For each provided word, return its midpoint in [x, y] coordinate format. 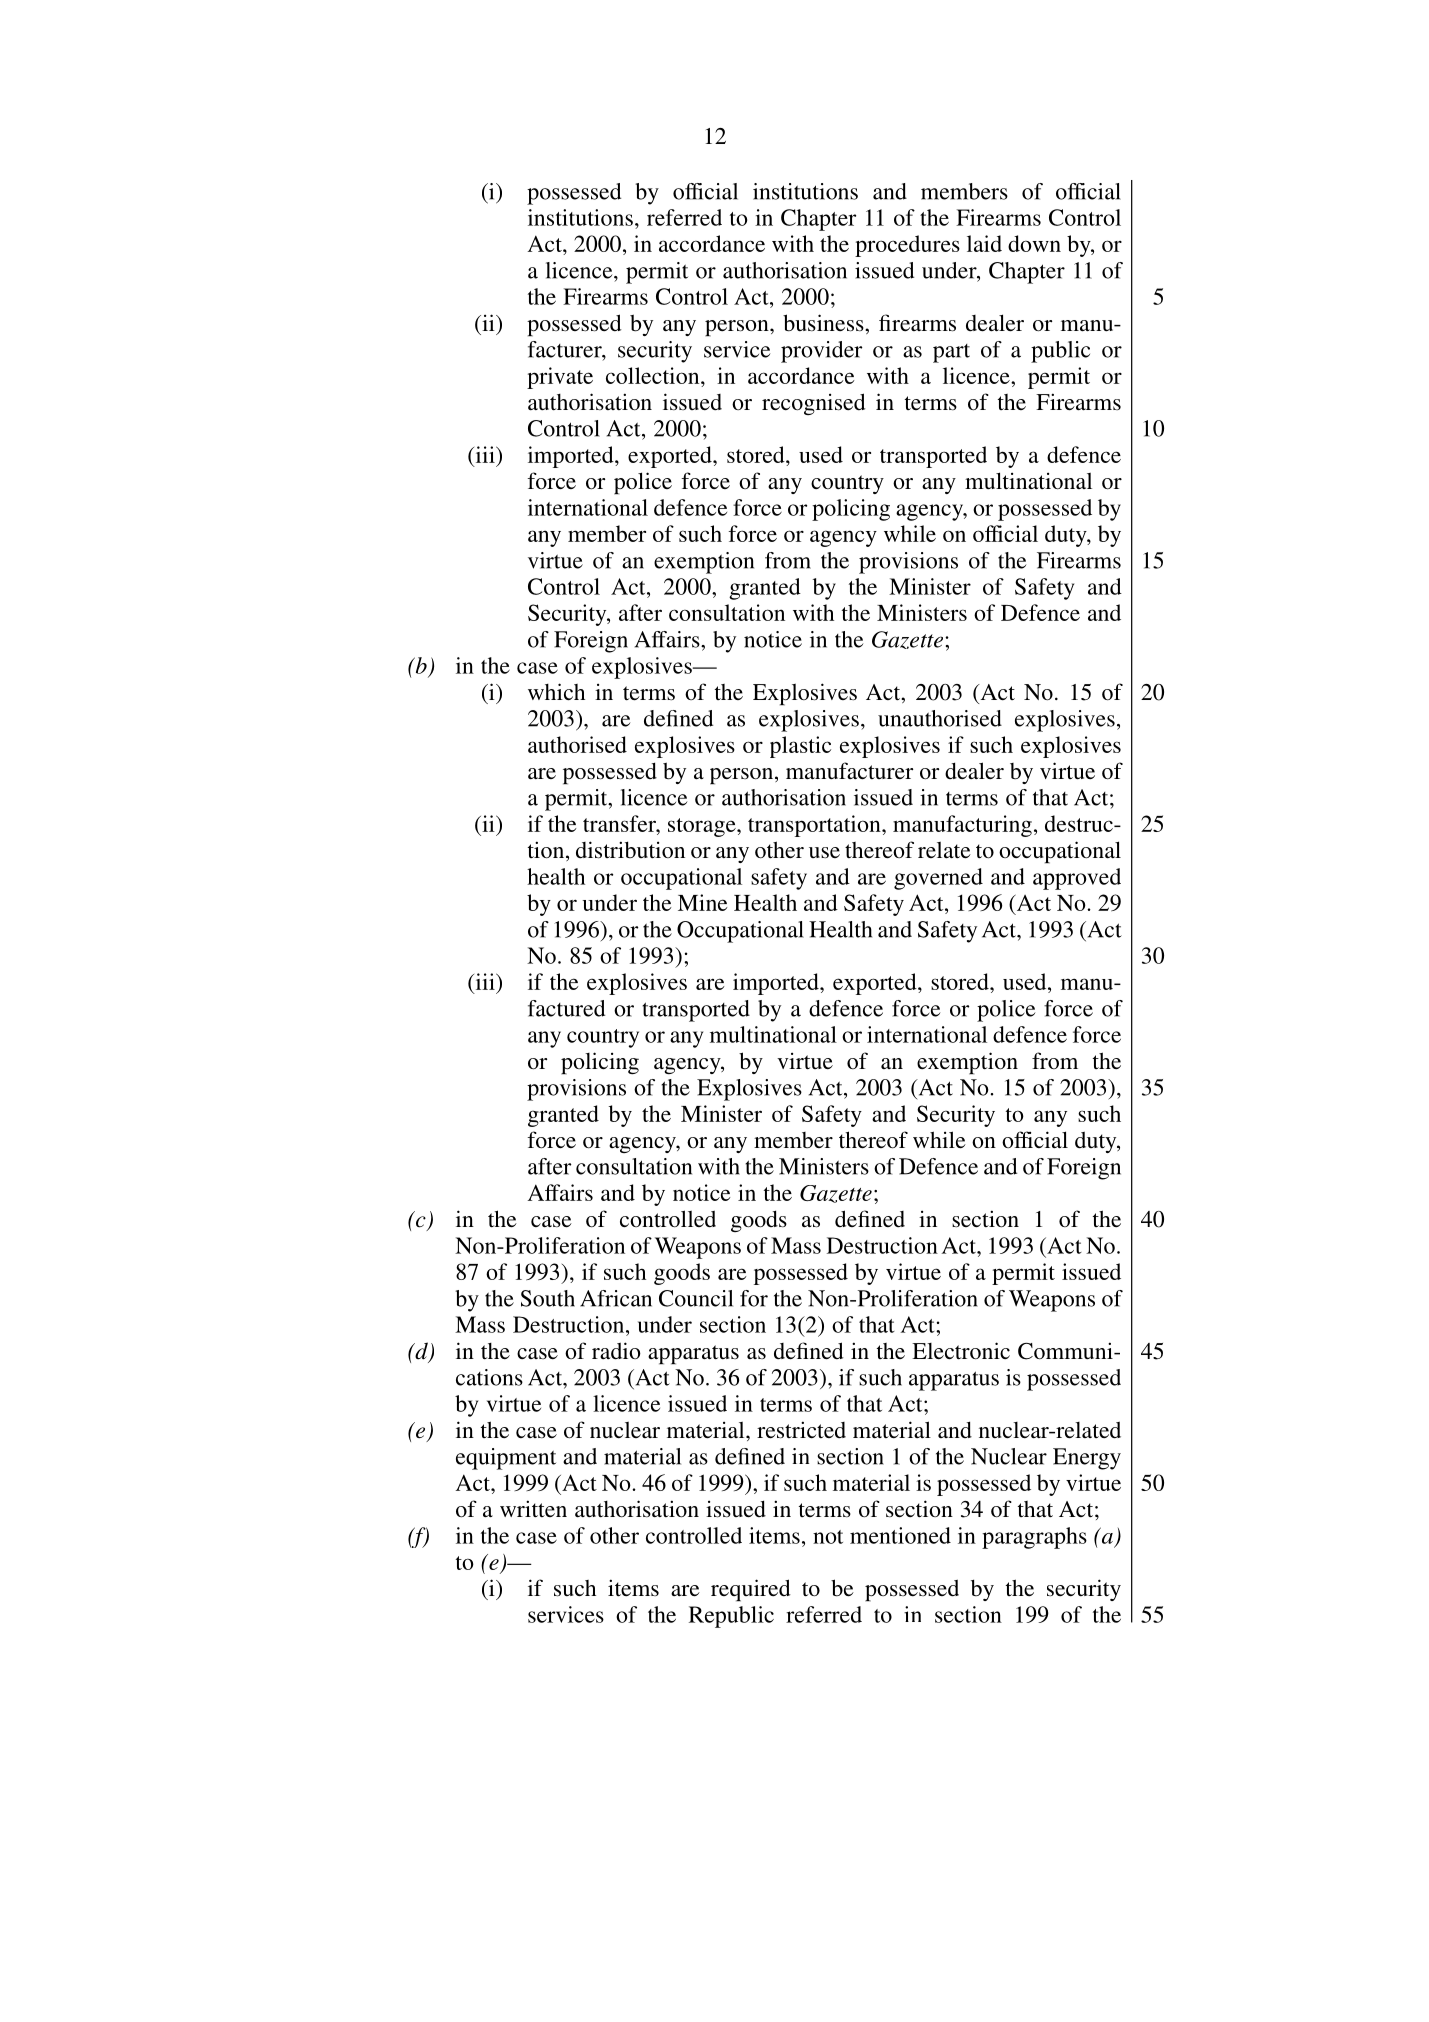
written [533, 1509]
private [560, 378]
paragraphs [1034, 1538]
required [751, 1590]
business [824, 323]
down [1034, 243]
